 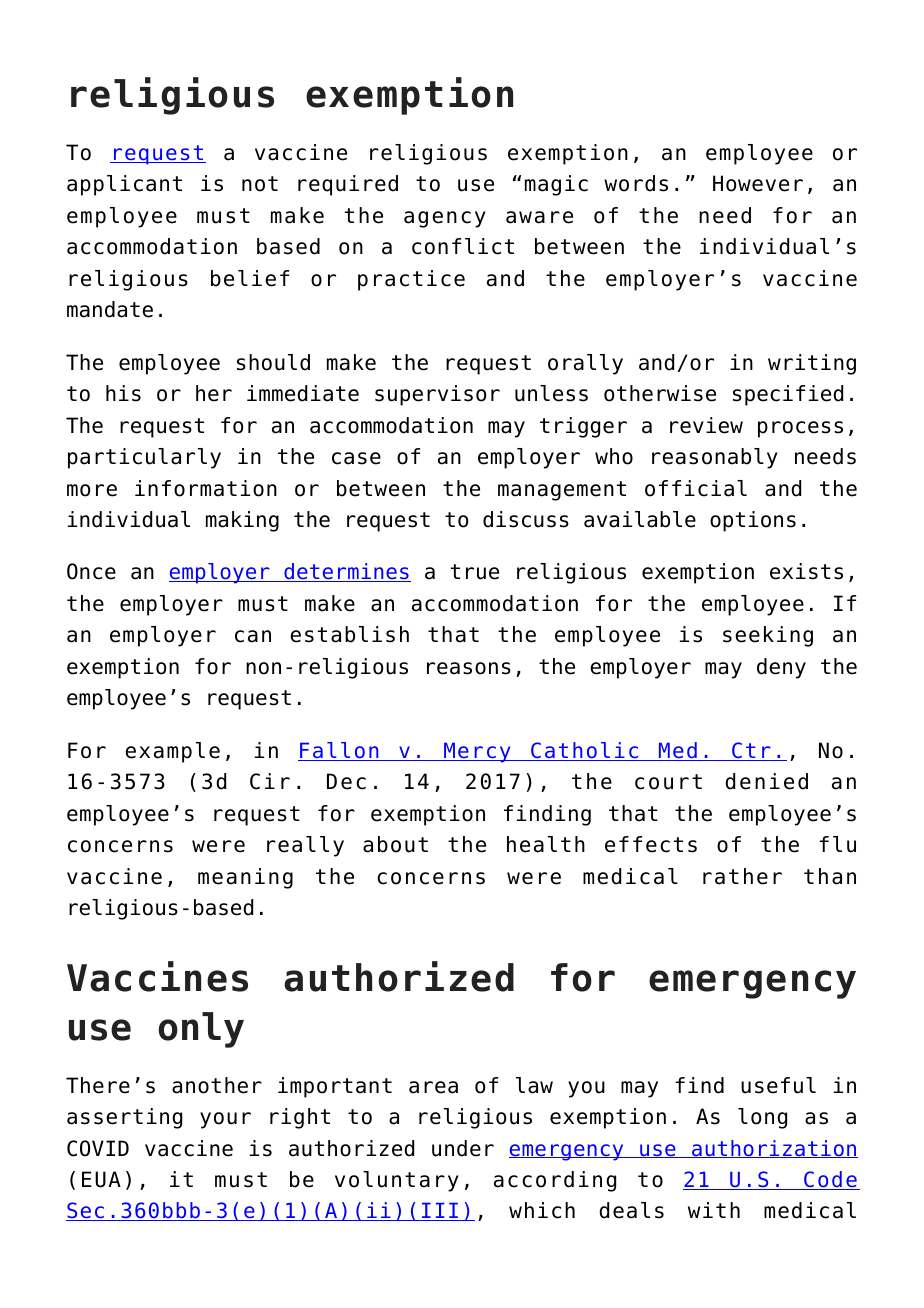 What do you see at coordinates (242, 521) in the page?
I see `making` at bounding box center [242, 521].
